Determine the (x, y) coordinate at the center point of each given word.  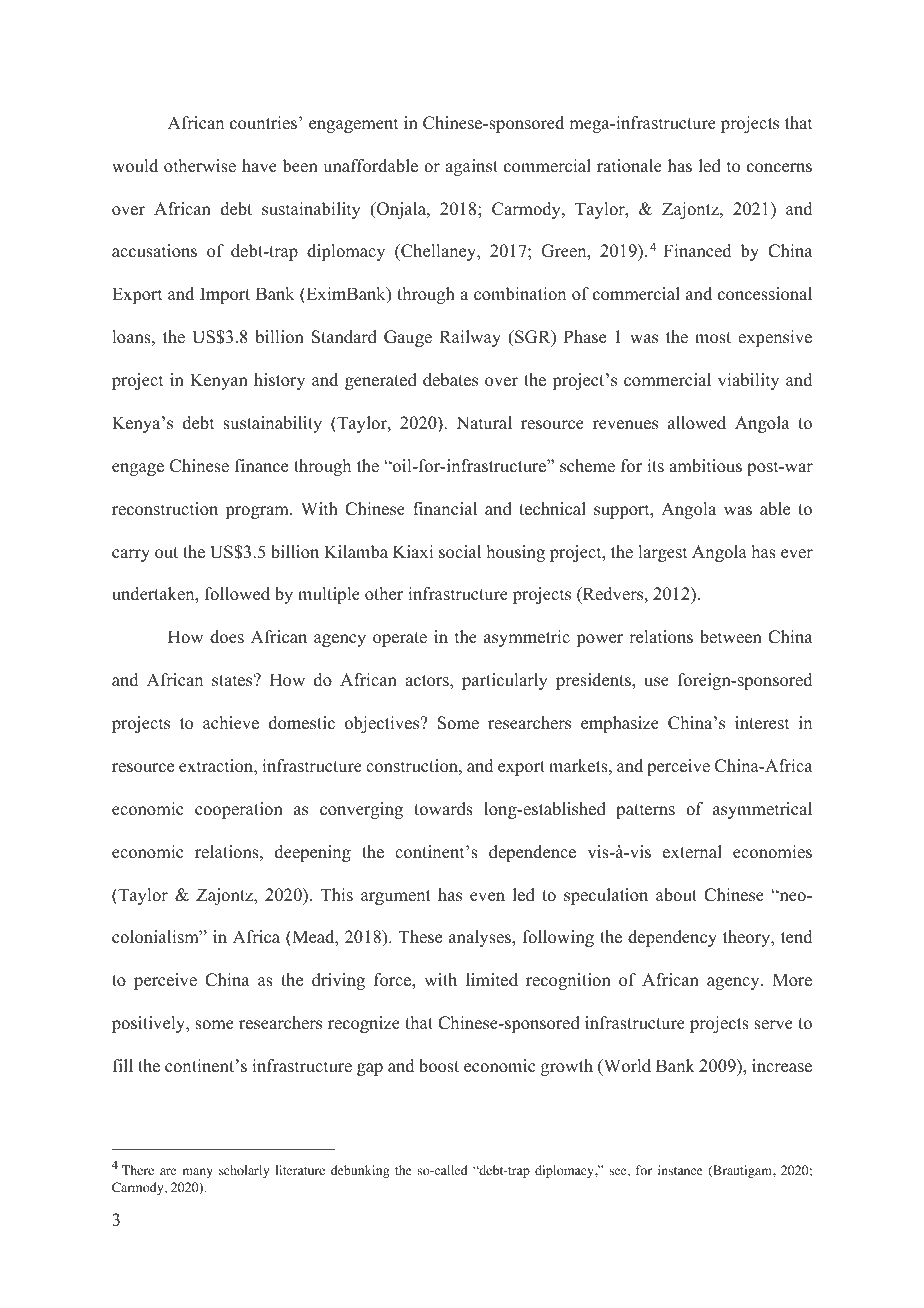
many (197, 1173)
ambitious (705, 466)
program (258, 512)
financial (445, 509)
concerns (779, 168)
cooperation (239, 810)
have (259, 166)
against (471, 167)
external (692, 852)
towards (443, 809)
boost (439, 1066)
